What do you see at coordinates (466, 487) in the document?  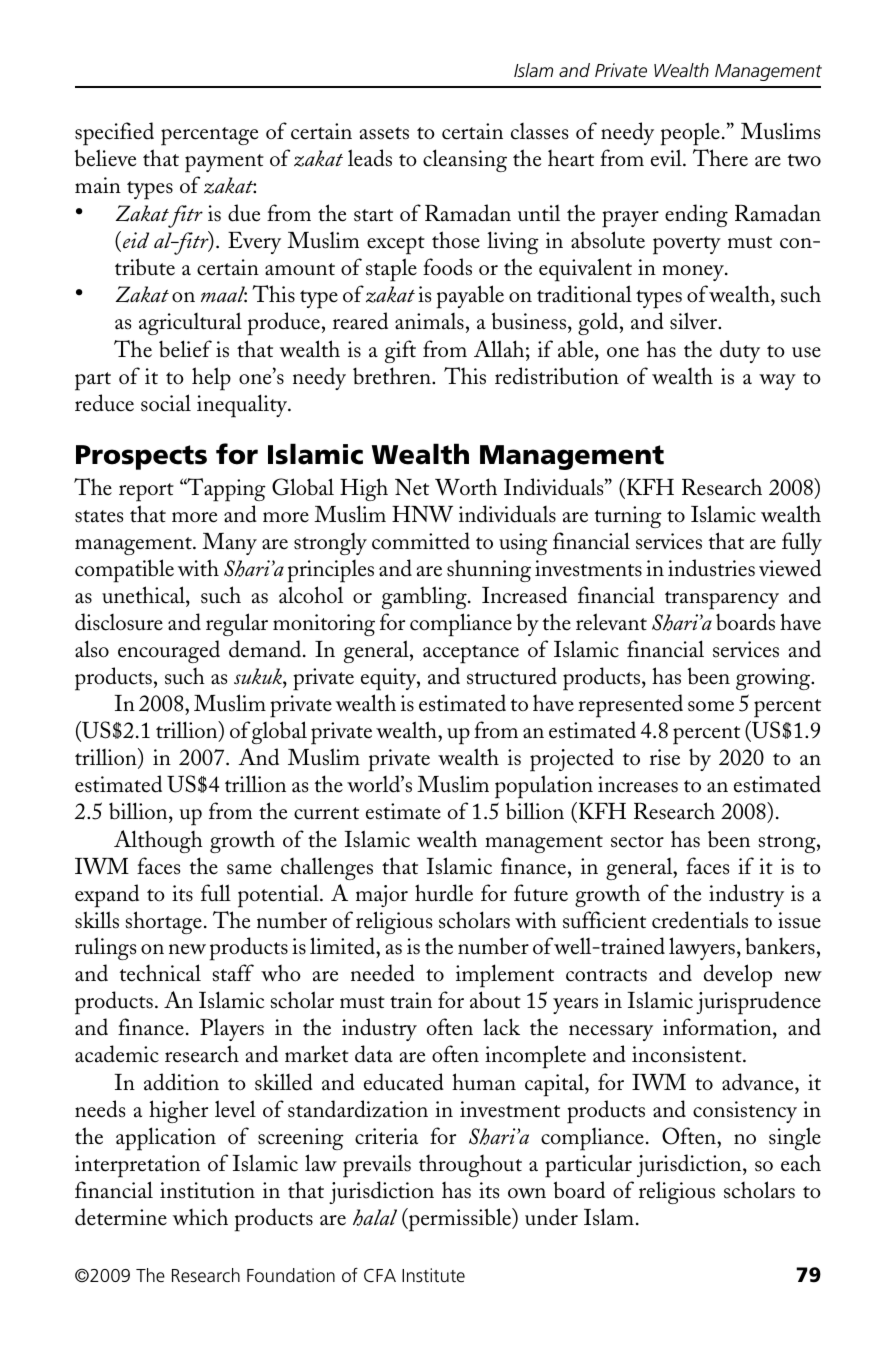 I see `Worth` at bounding box center [466, 487].
